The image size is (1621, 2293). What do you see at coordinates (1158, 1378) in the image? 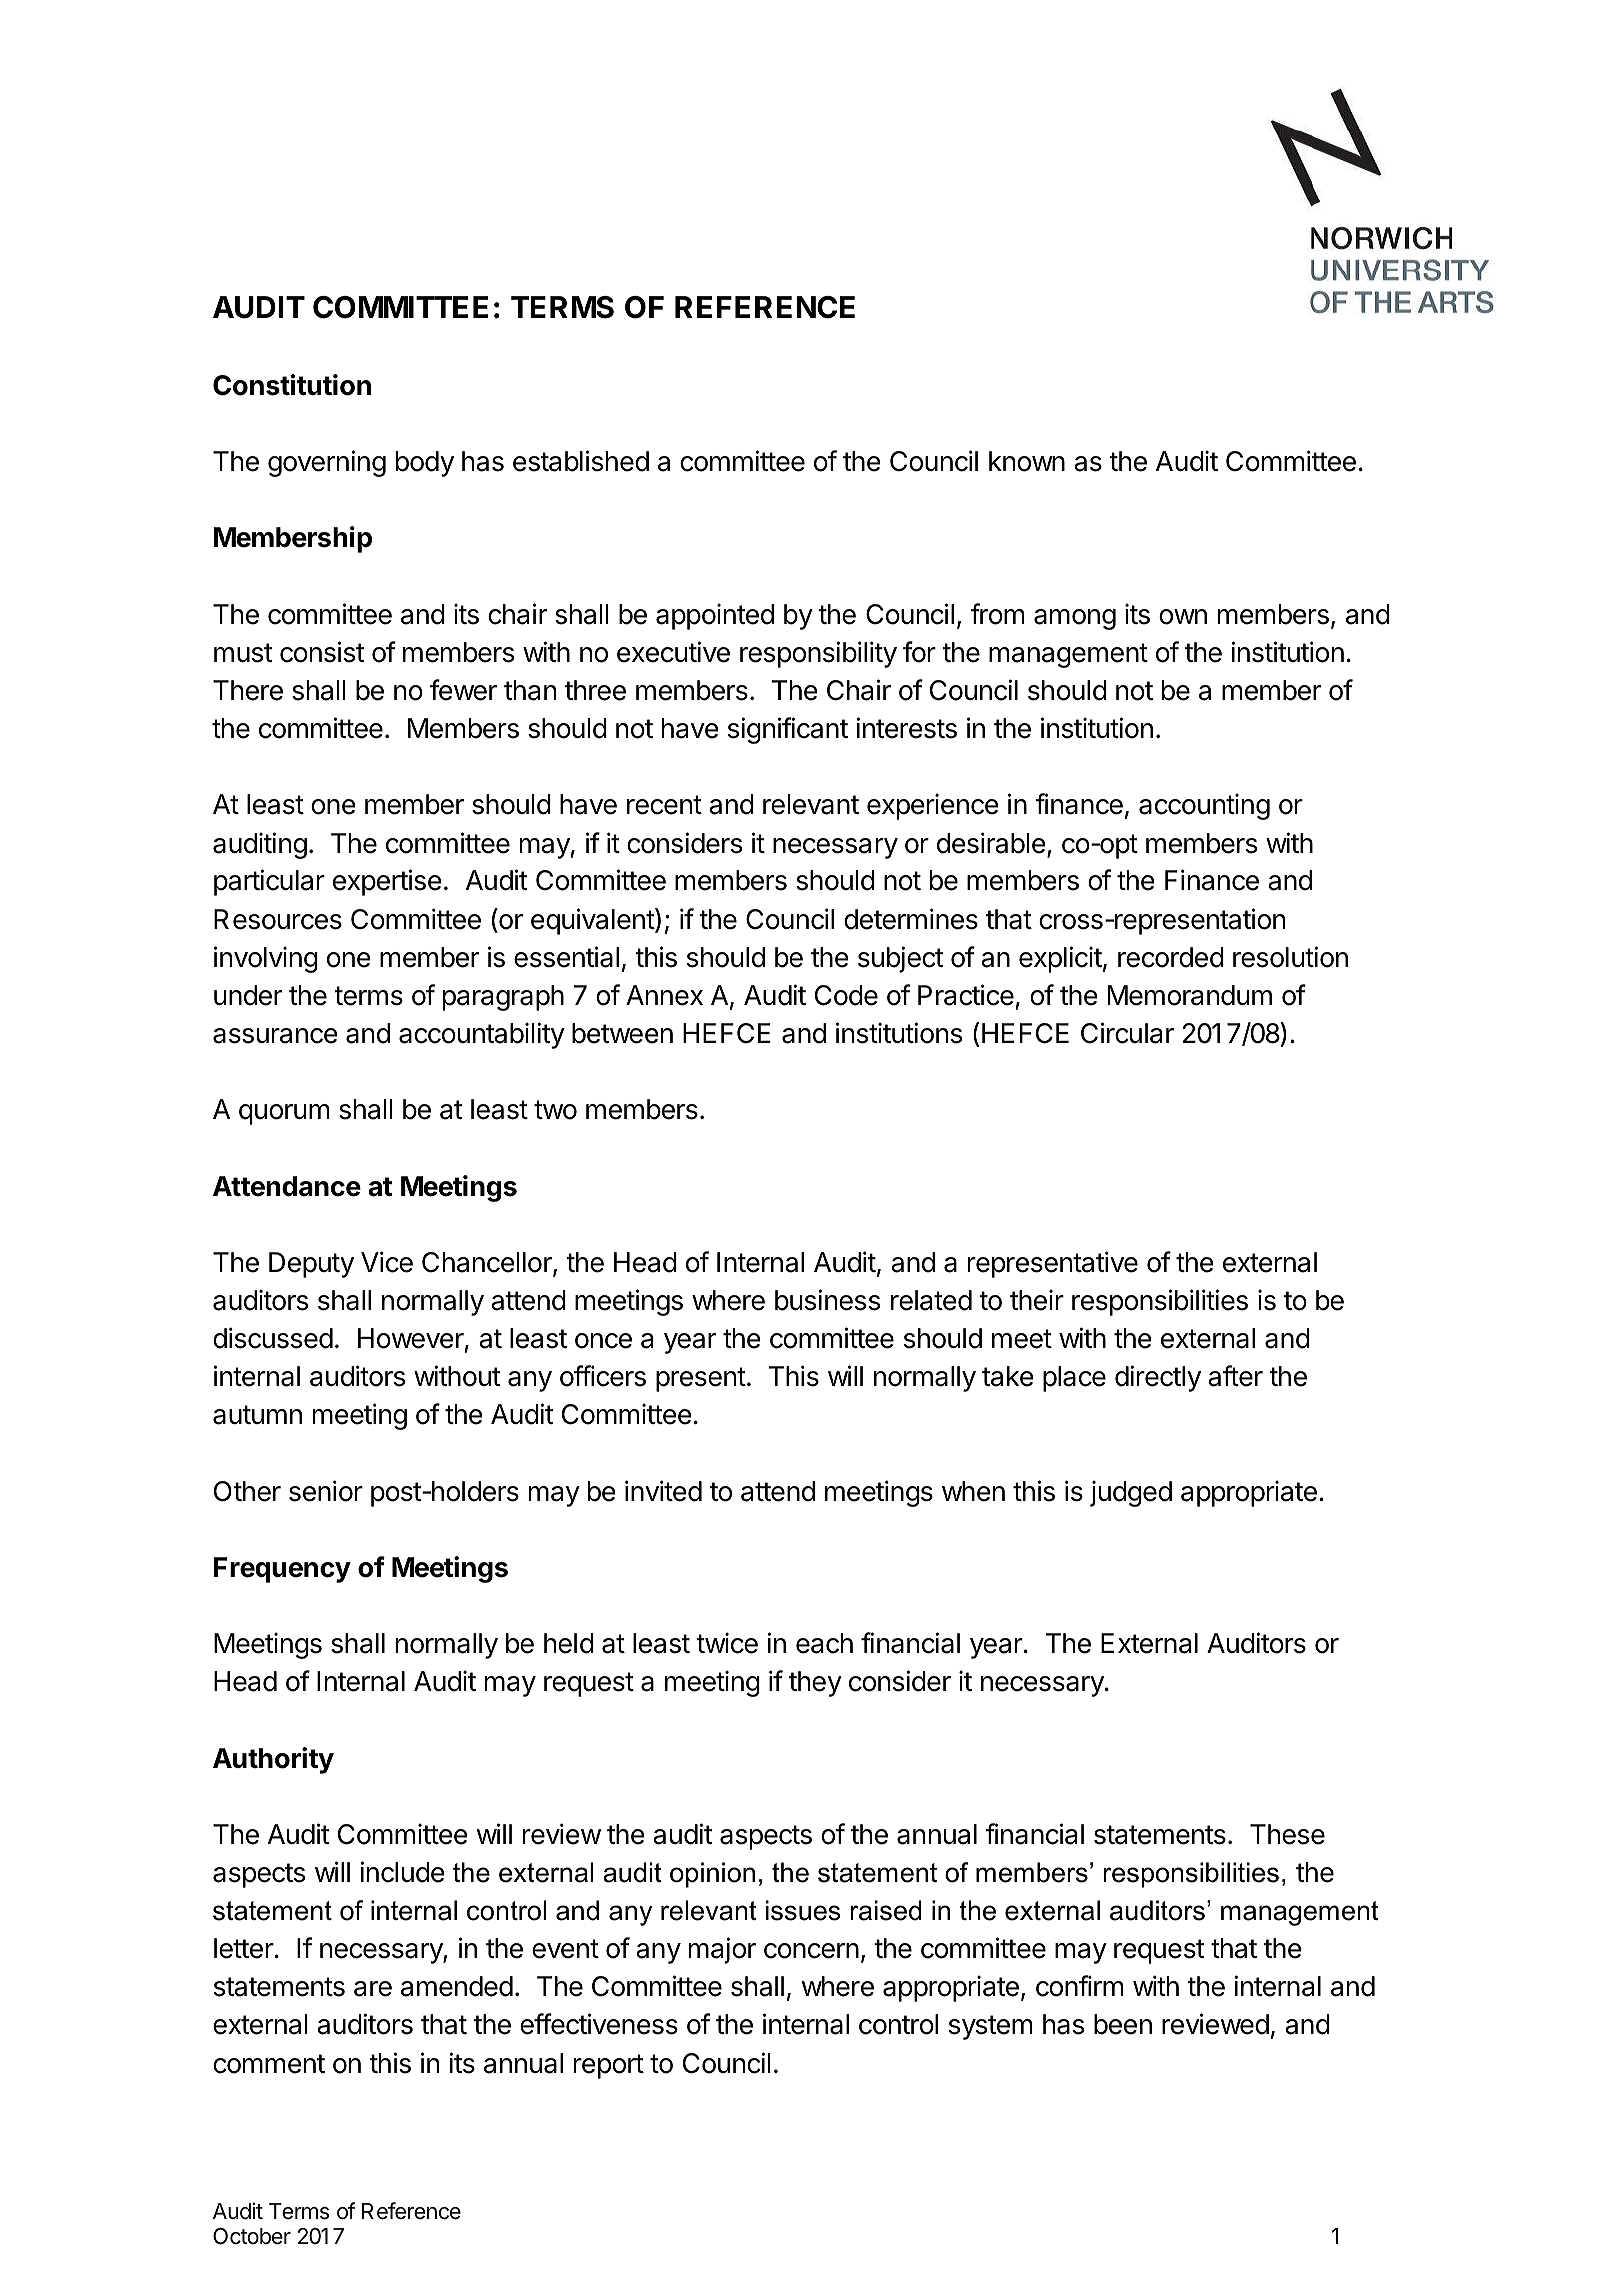
I see `directly` at bounding box center [1158, 1378].
